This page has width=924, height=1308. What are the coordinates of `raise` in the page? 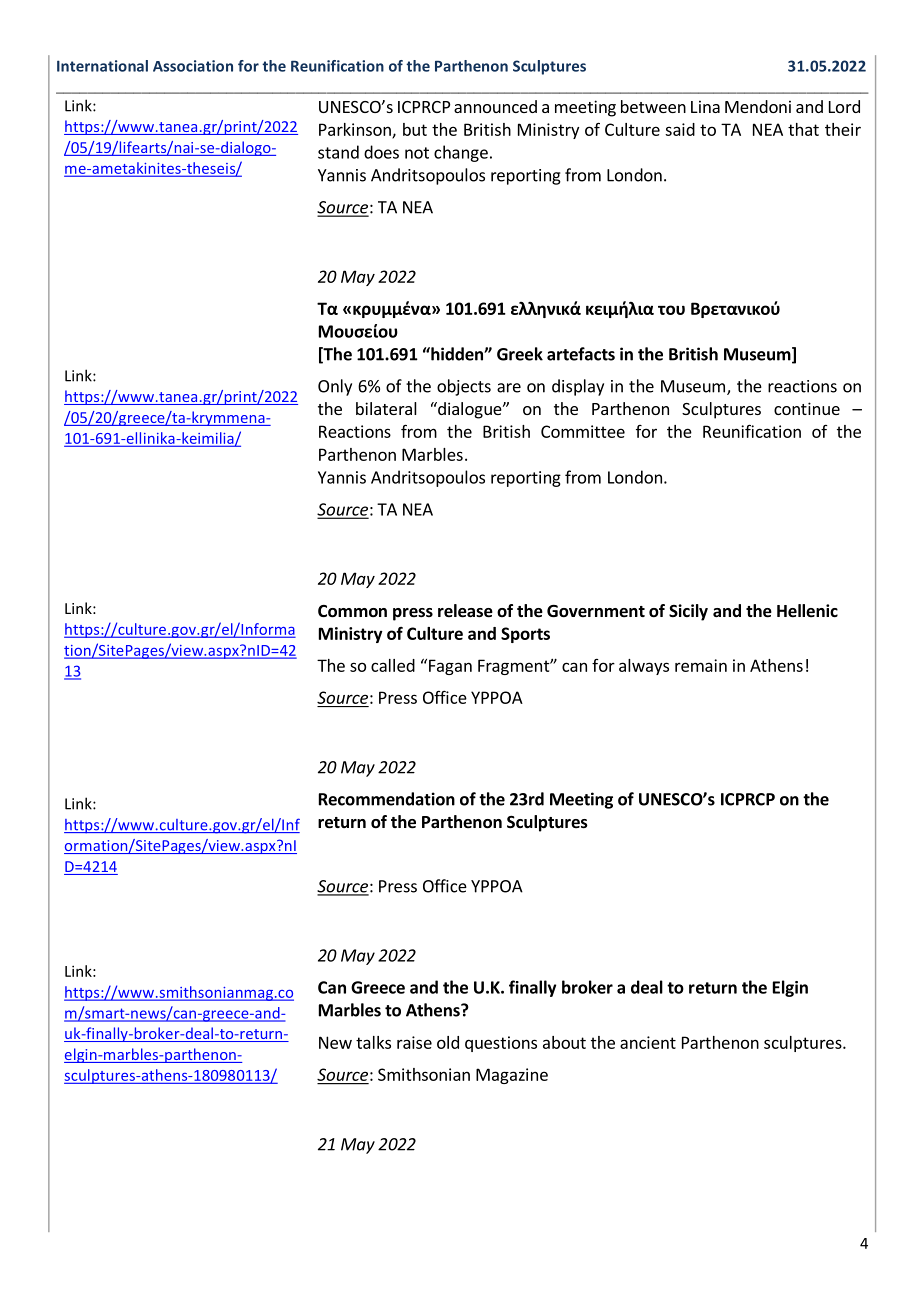 It's located at (414, 1042).
